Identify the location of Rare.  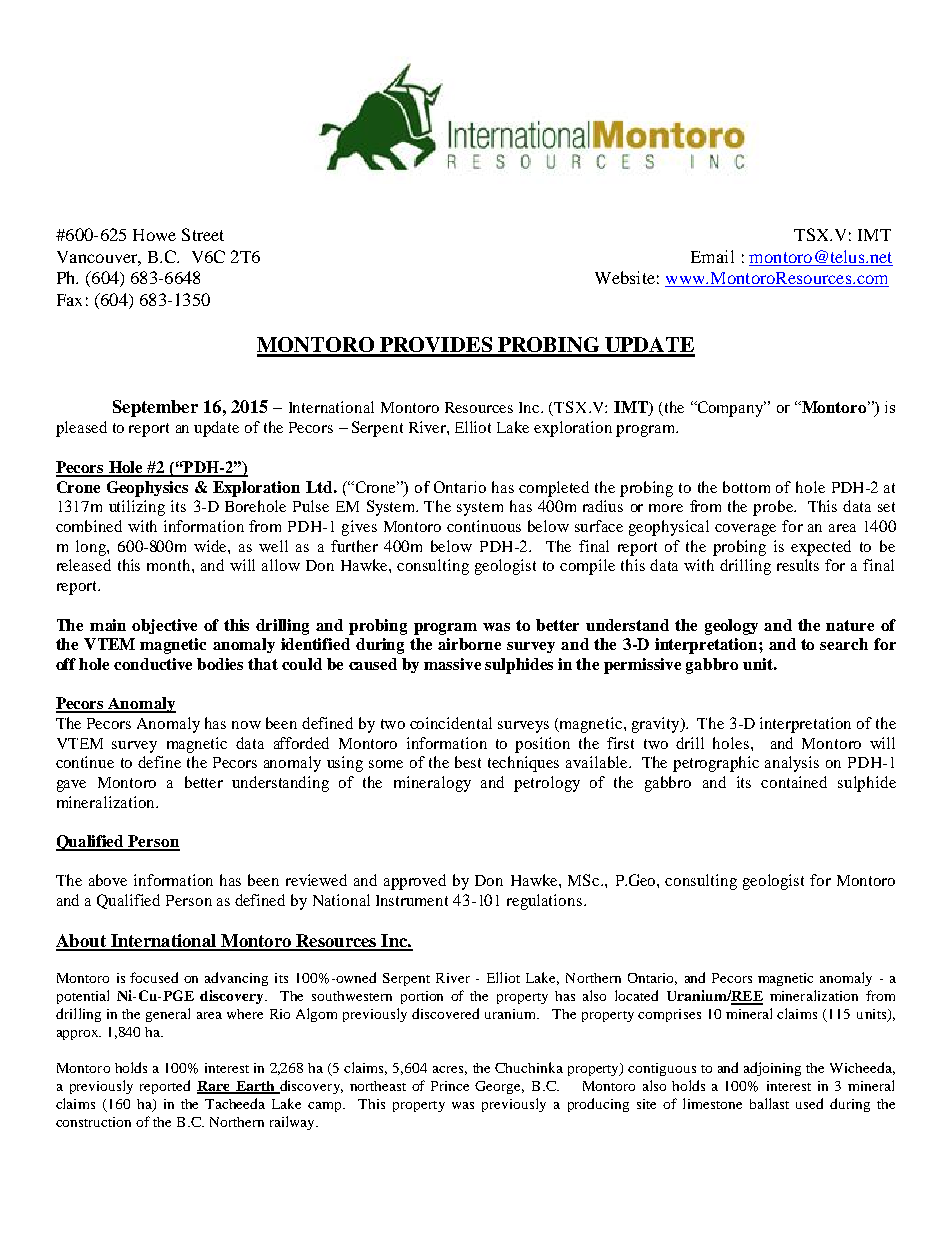
(214, 1087).
